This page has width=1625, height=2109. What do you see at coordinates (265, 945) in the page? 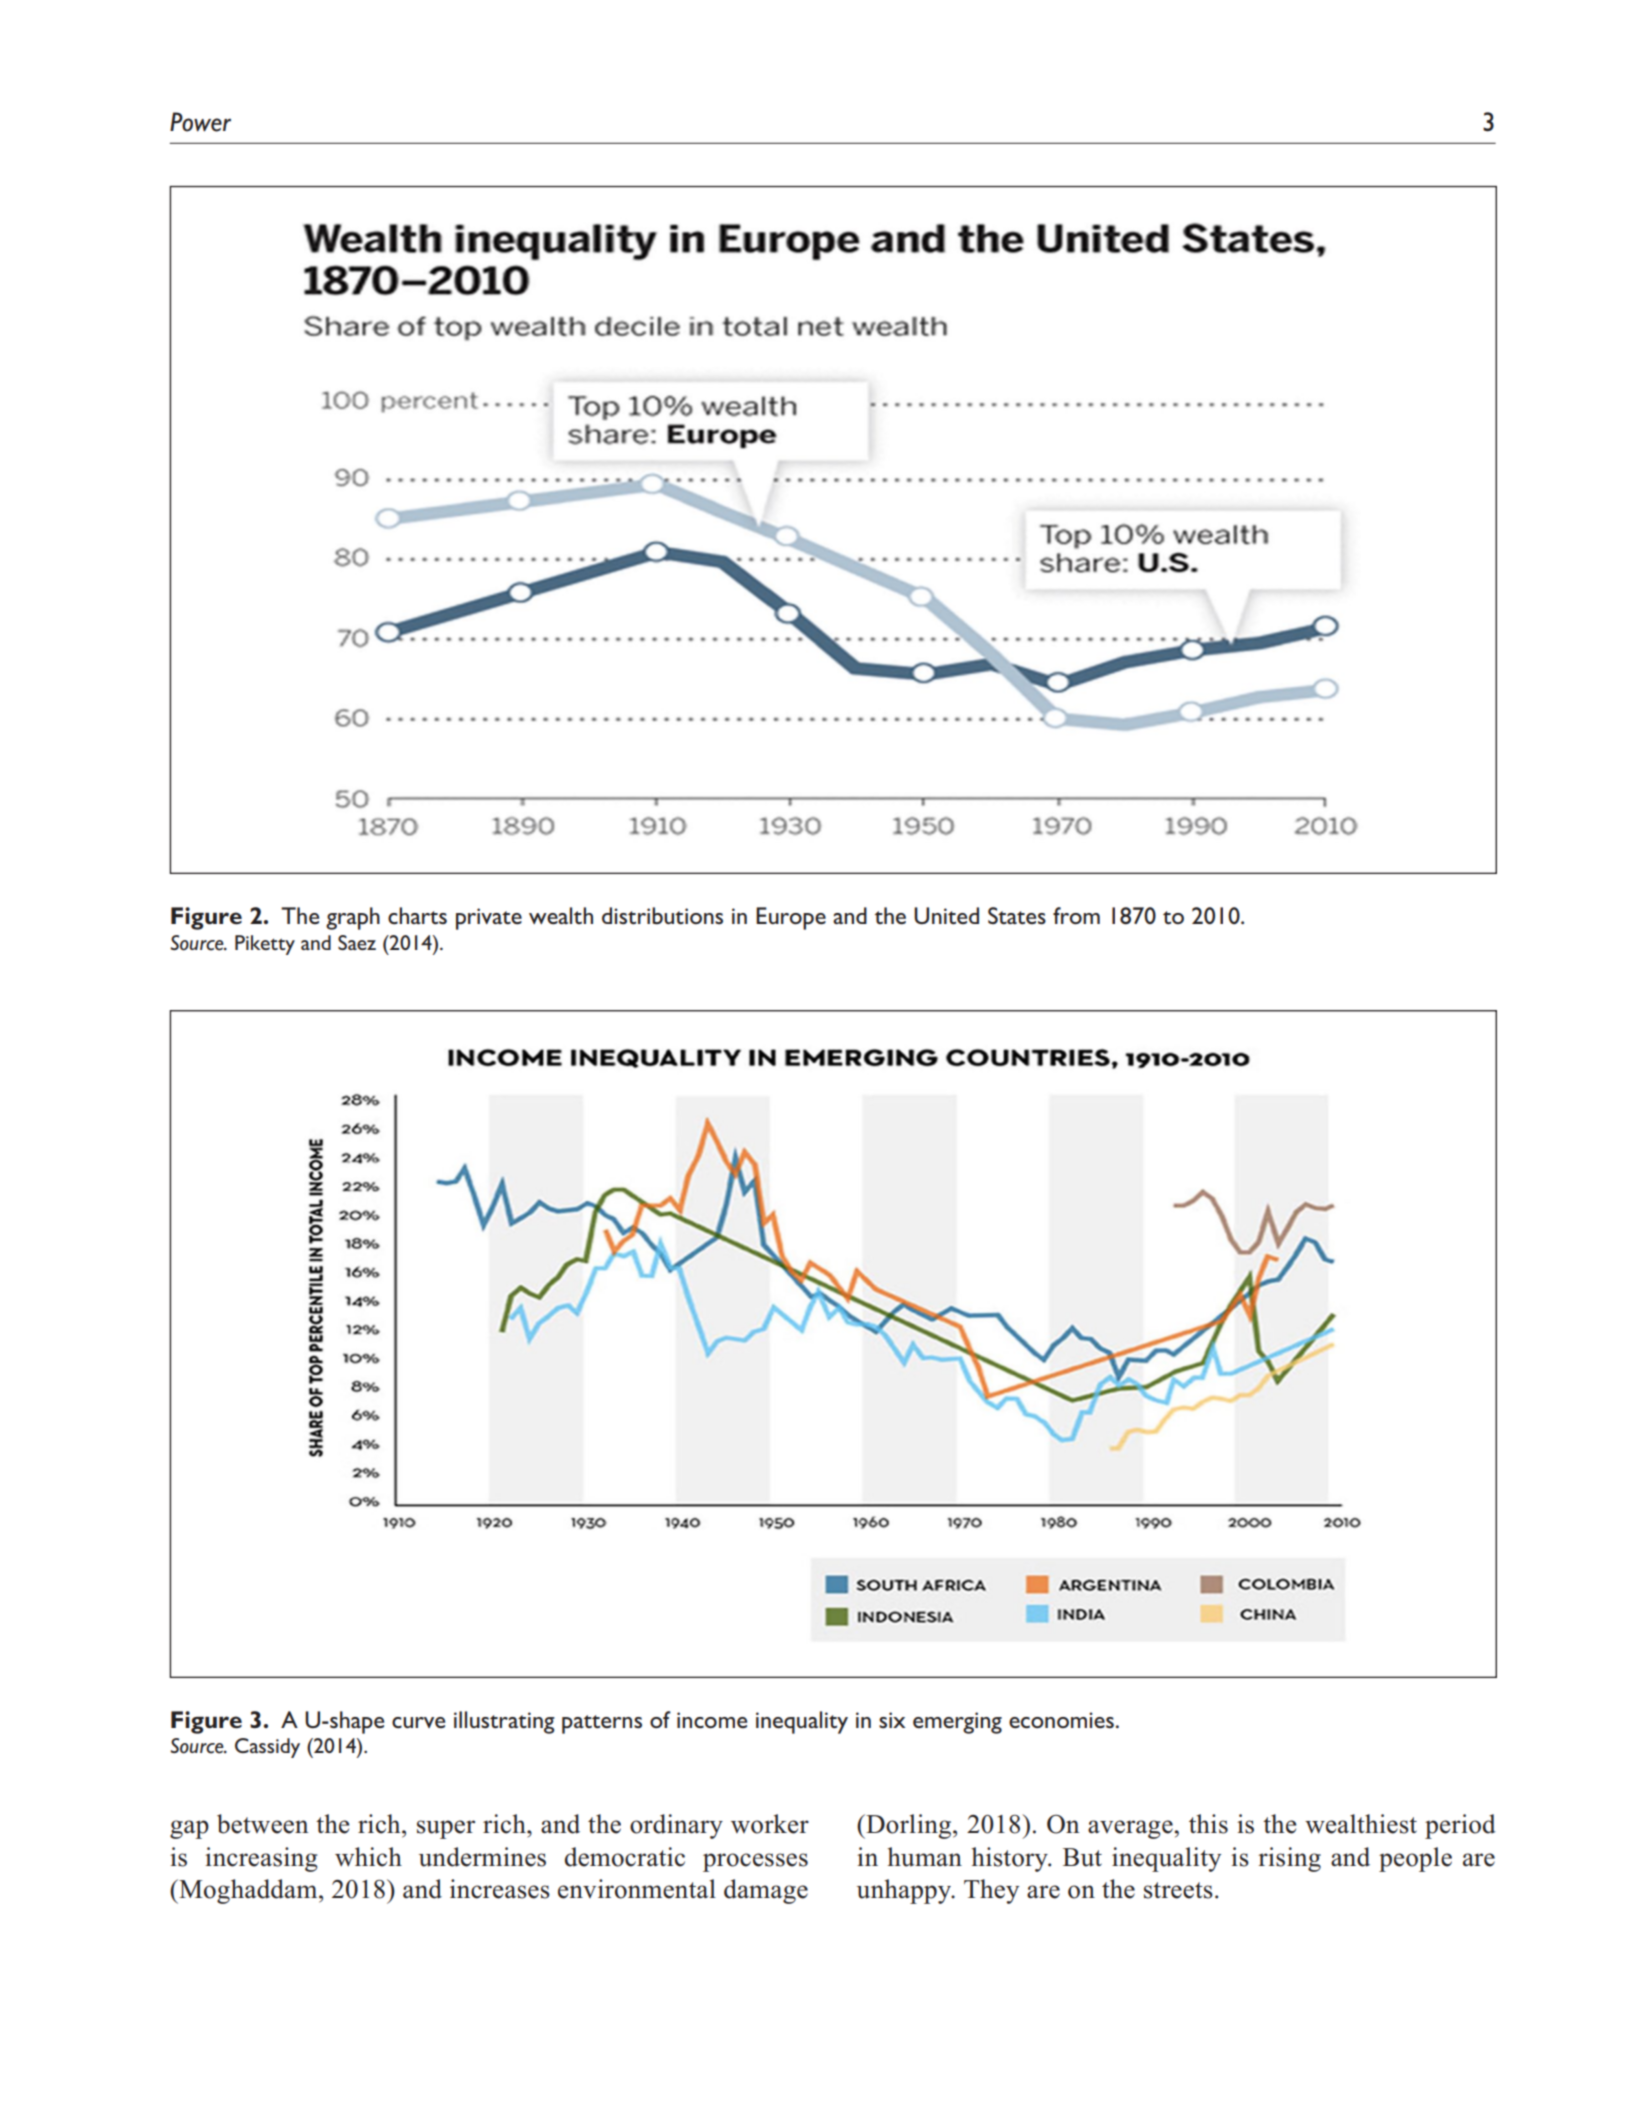
I see `Piketty` at bounding box center [265, 945].
